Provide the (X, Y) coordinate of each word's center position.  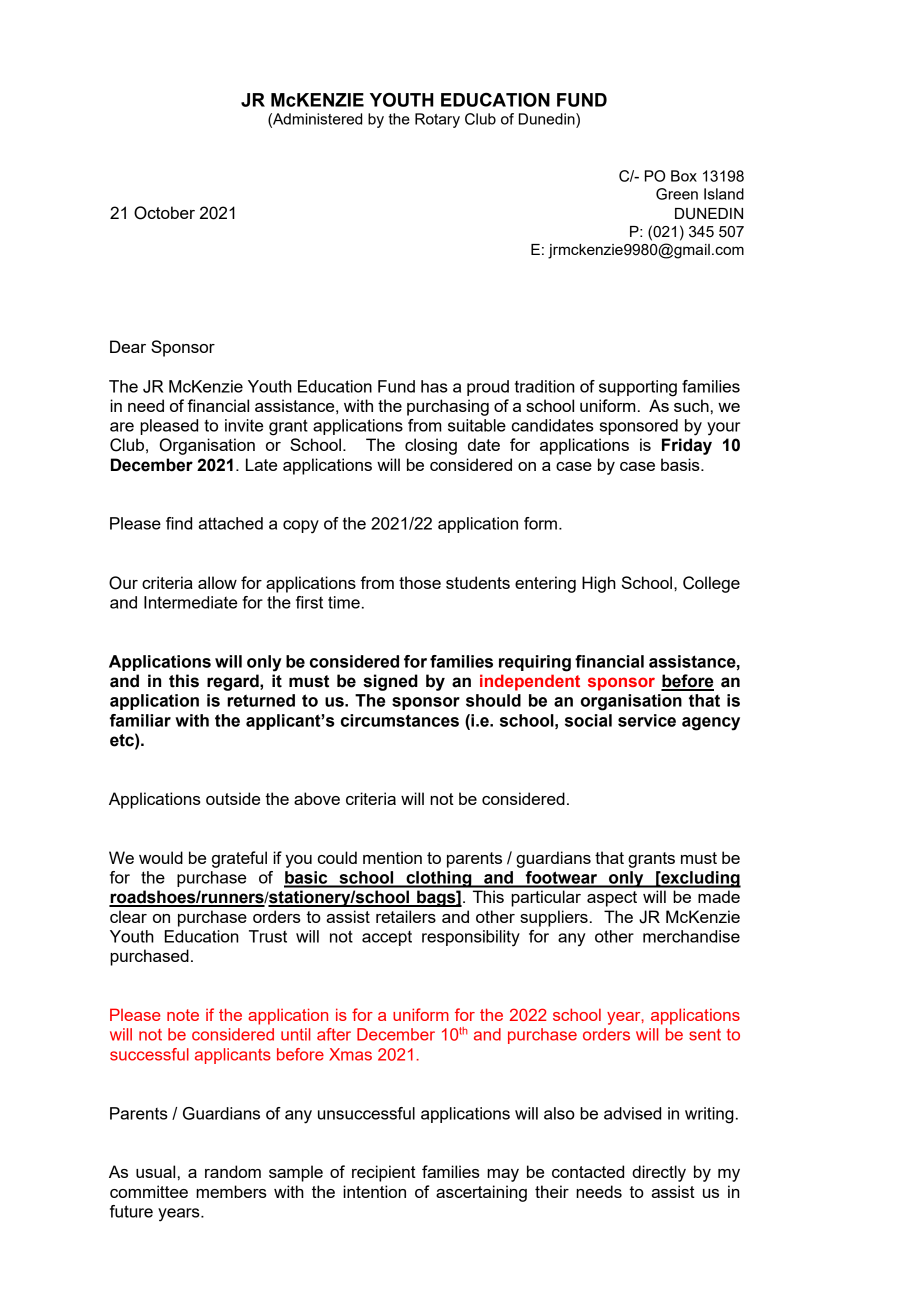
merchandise (691, 936)
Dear (128, 346)
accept (387, 938)
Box (684, 176)
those (420, 582)
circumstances (400, 720)
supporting (638, 388)
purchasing (448, 407)
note (183, 1015)
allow (217, 582)
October (164, 213)
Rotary (437, 120)
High (599, 584)
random (233, 1171)
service (647, 720)
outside (233, 798)
